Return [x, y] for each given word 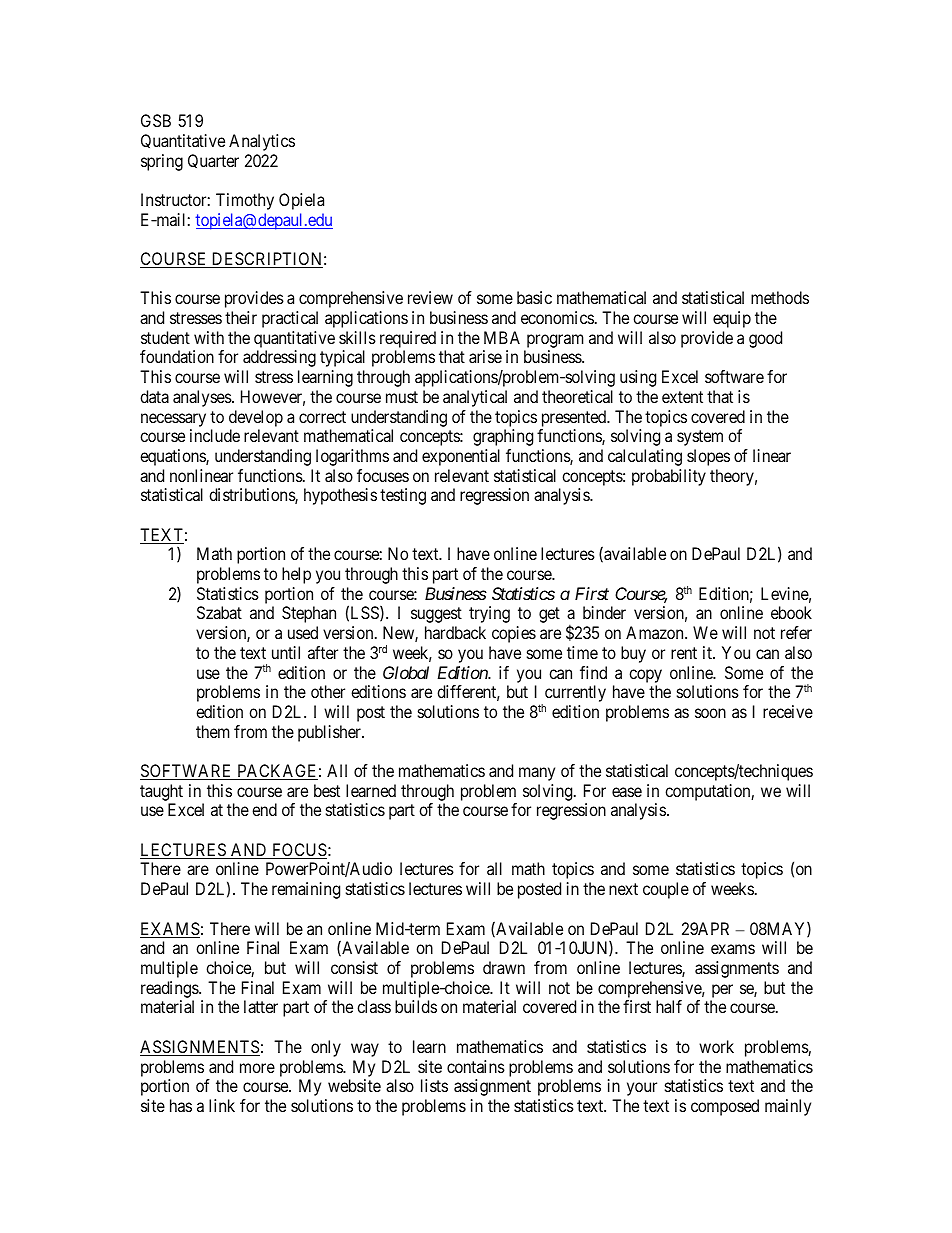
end [264, 809]
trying [489, 614]
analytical [475, 398]
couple [666, 890]
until [286, 652]
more [257, 1068]
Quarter [213, 161]
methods [780, 297]
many [537, 774]
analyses [203, 398]
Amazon [656, 632]
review [430, 297]
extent [682, 397]
